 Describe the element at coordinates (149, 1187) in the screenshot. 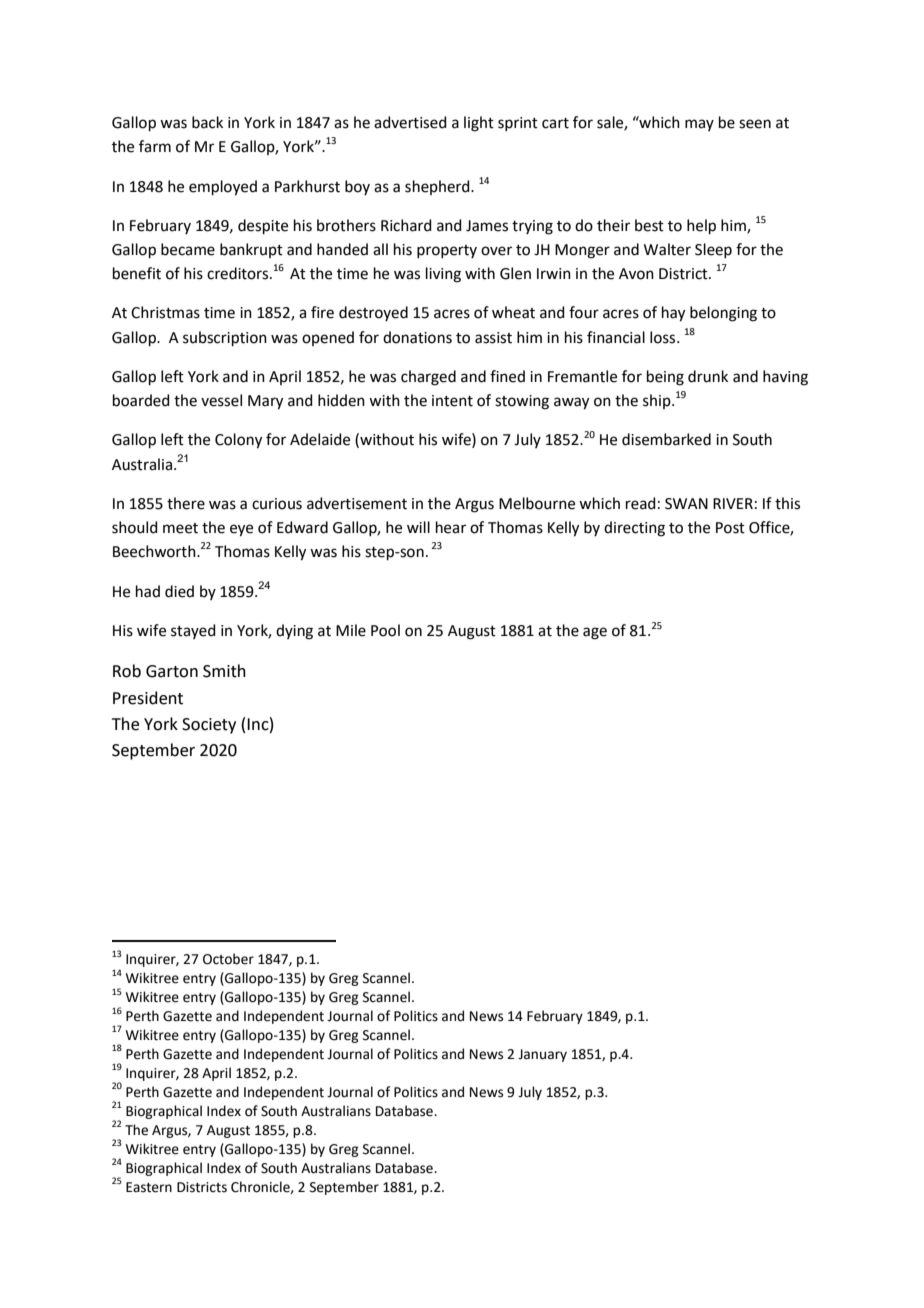

I see `Eastern` at that location.
